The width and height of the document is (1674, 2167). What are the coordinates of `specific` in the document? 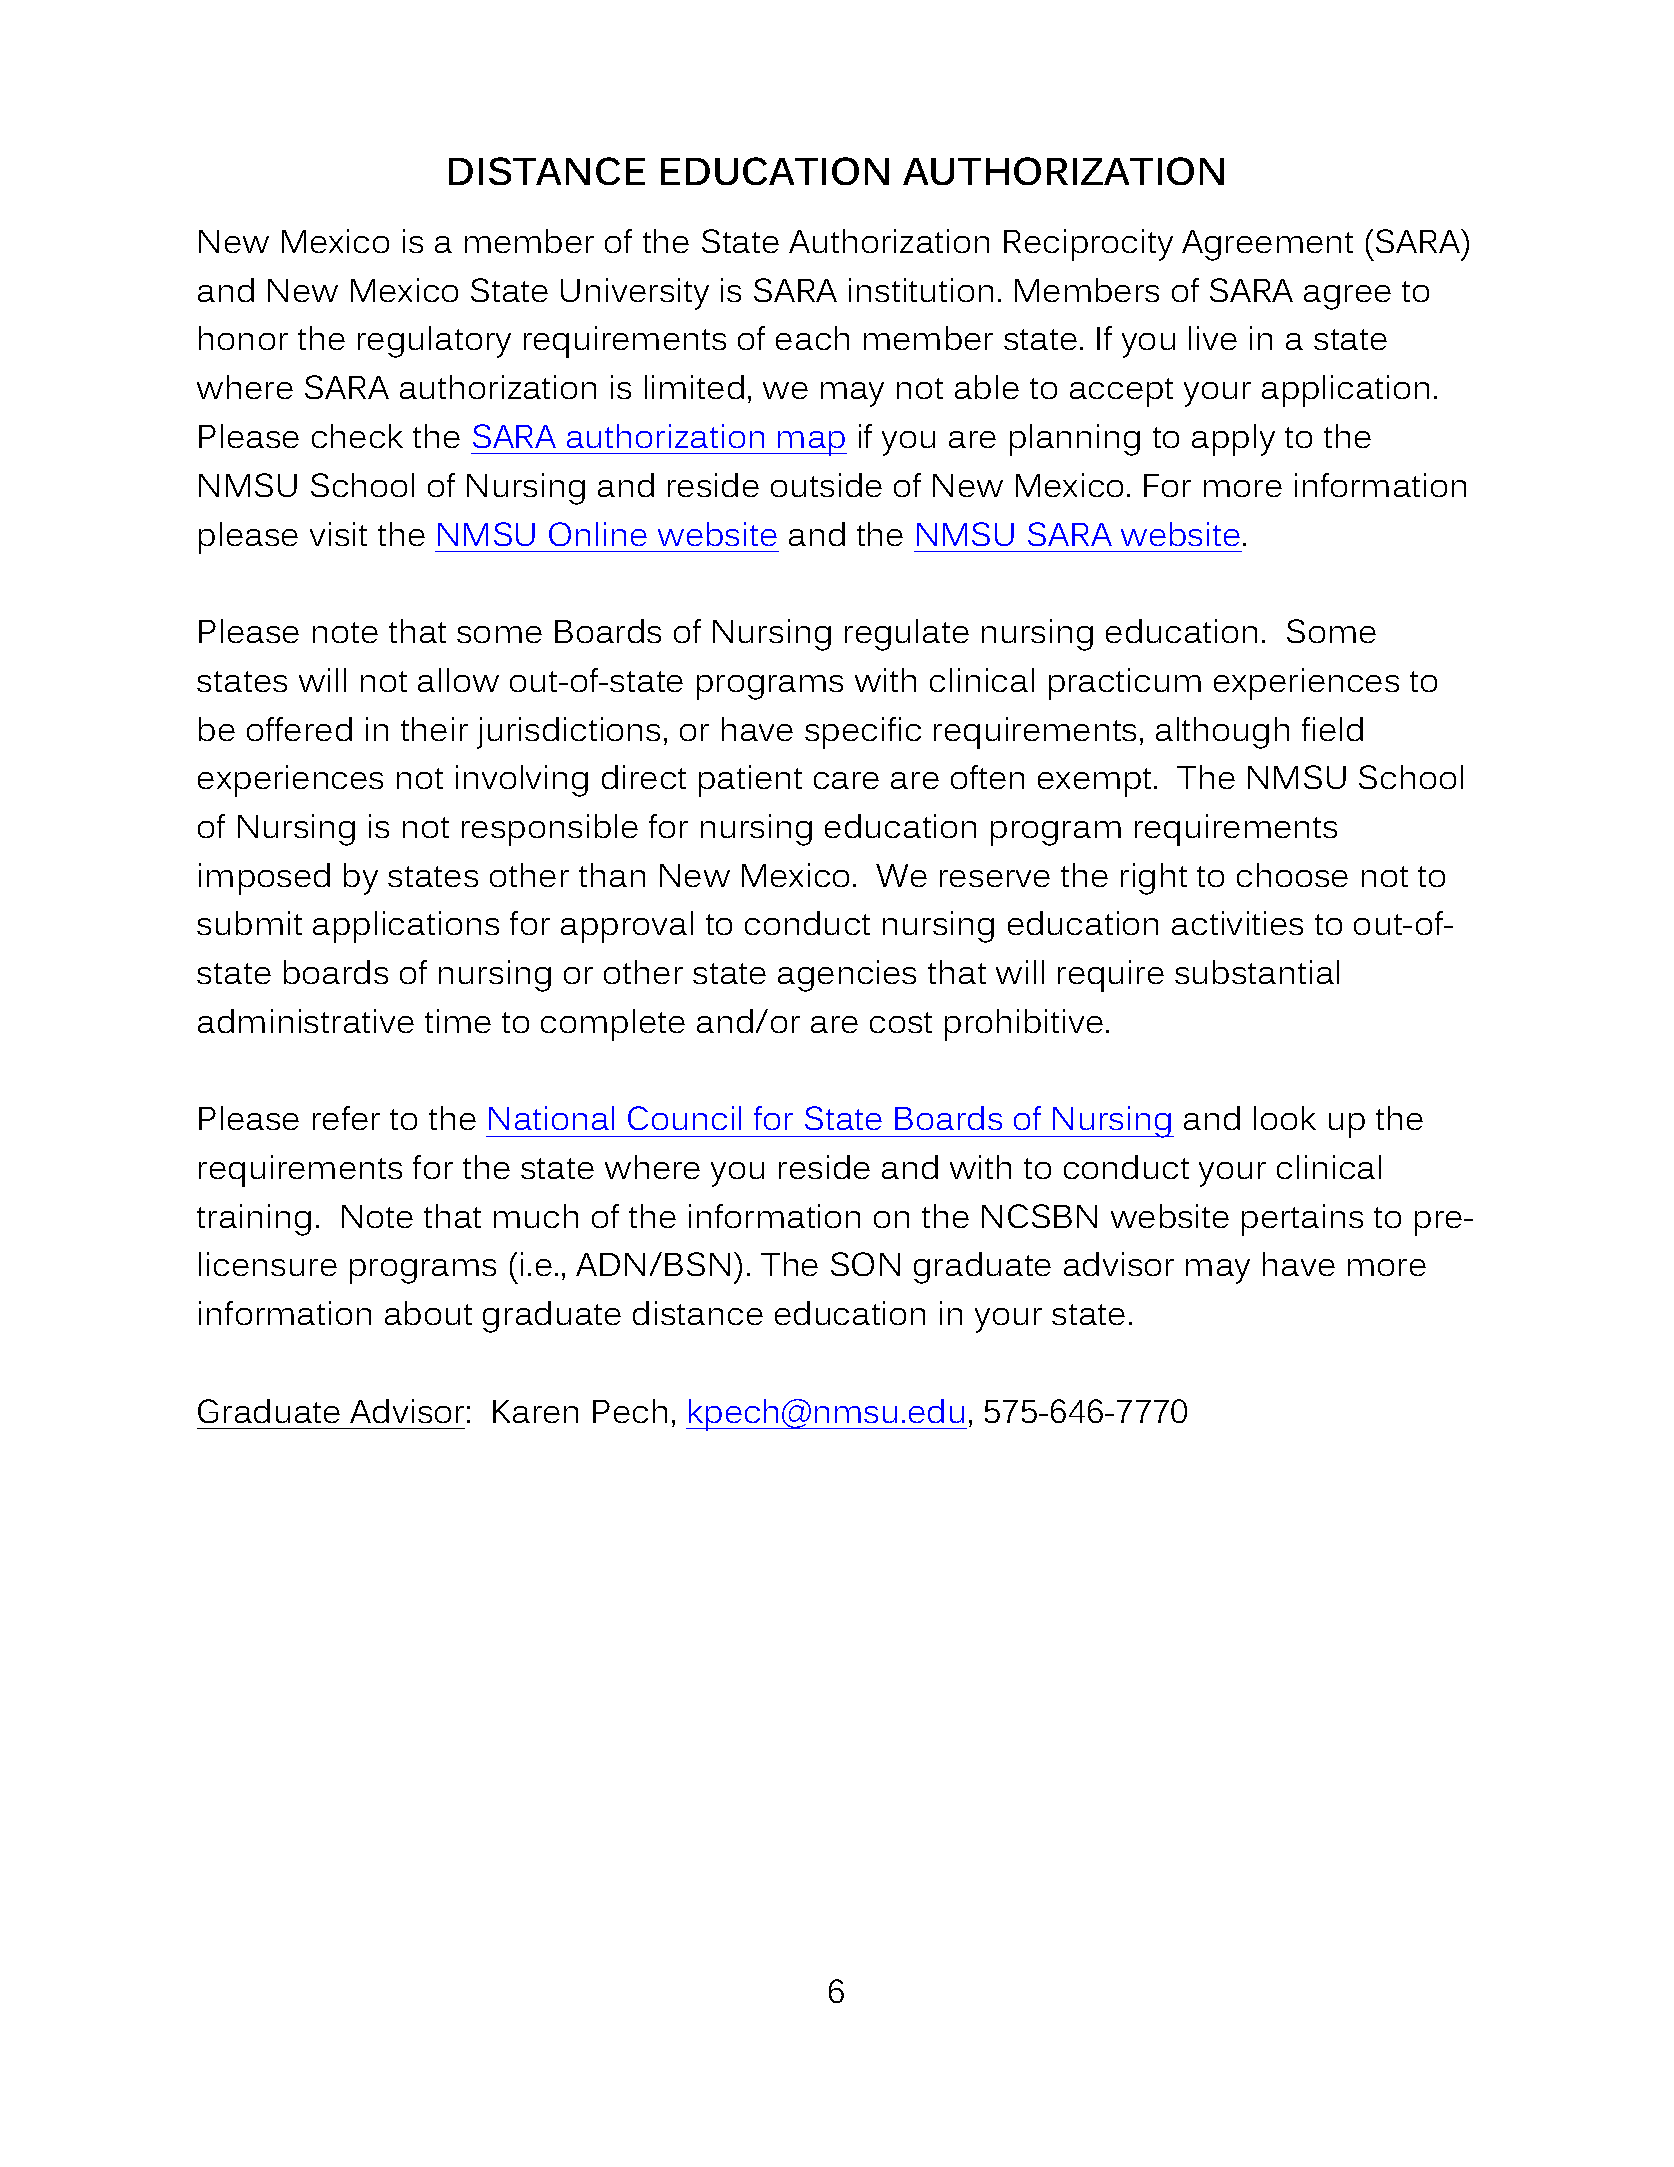 It's located at (863, 733).
